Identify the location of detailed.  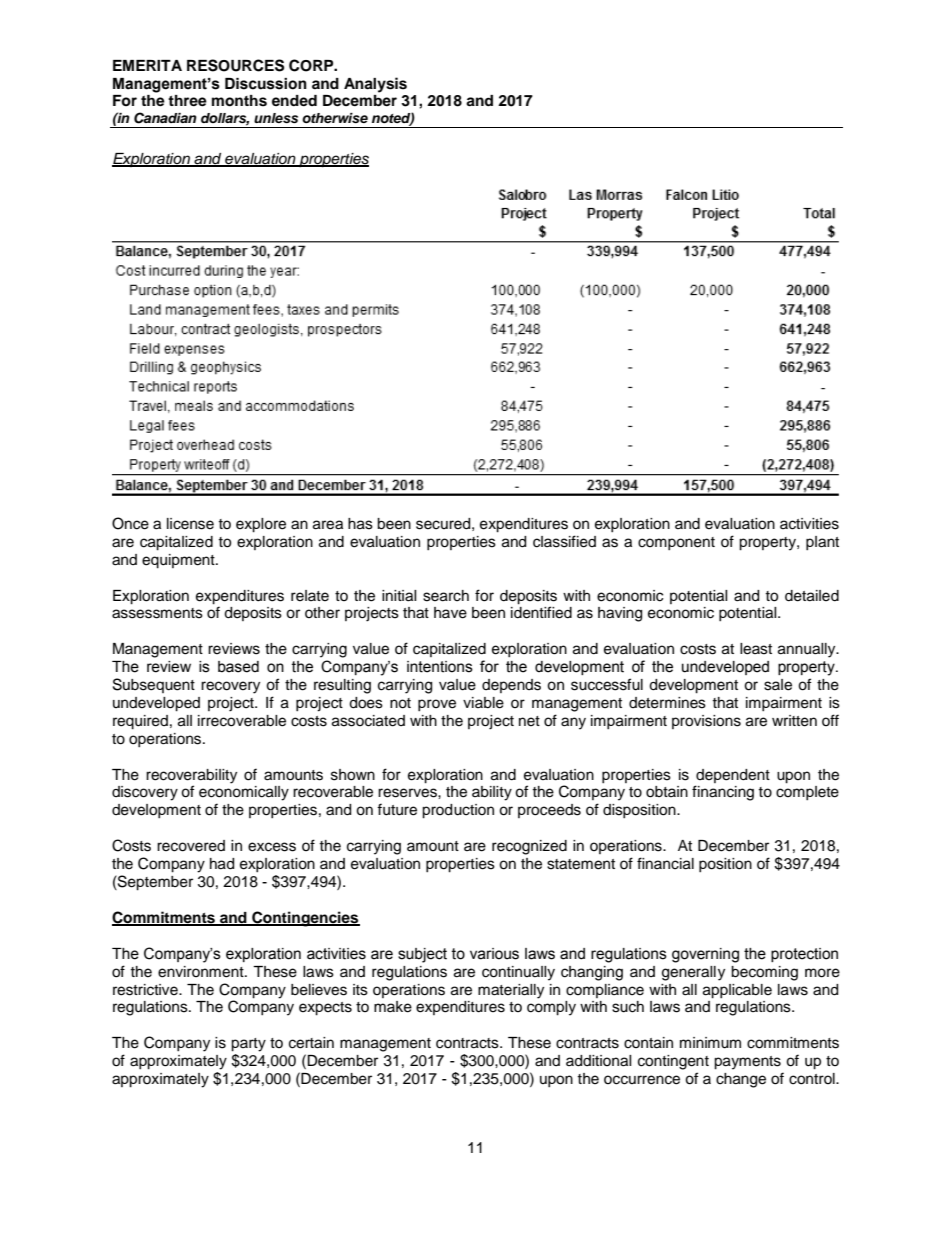
(812, 596).
